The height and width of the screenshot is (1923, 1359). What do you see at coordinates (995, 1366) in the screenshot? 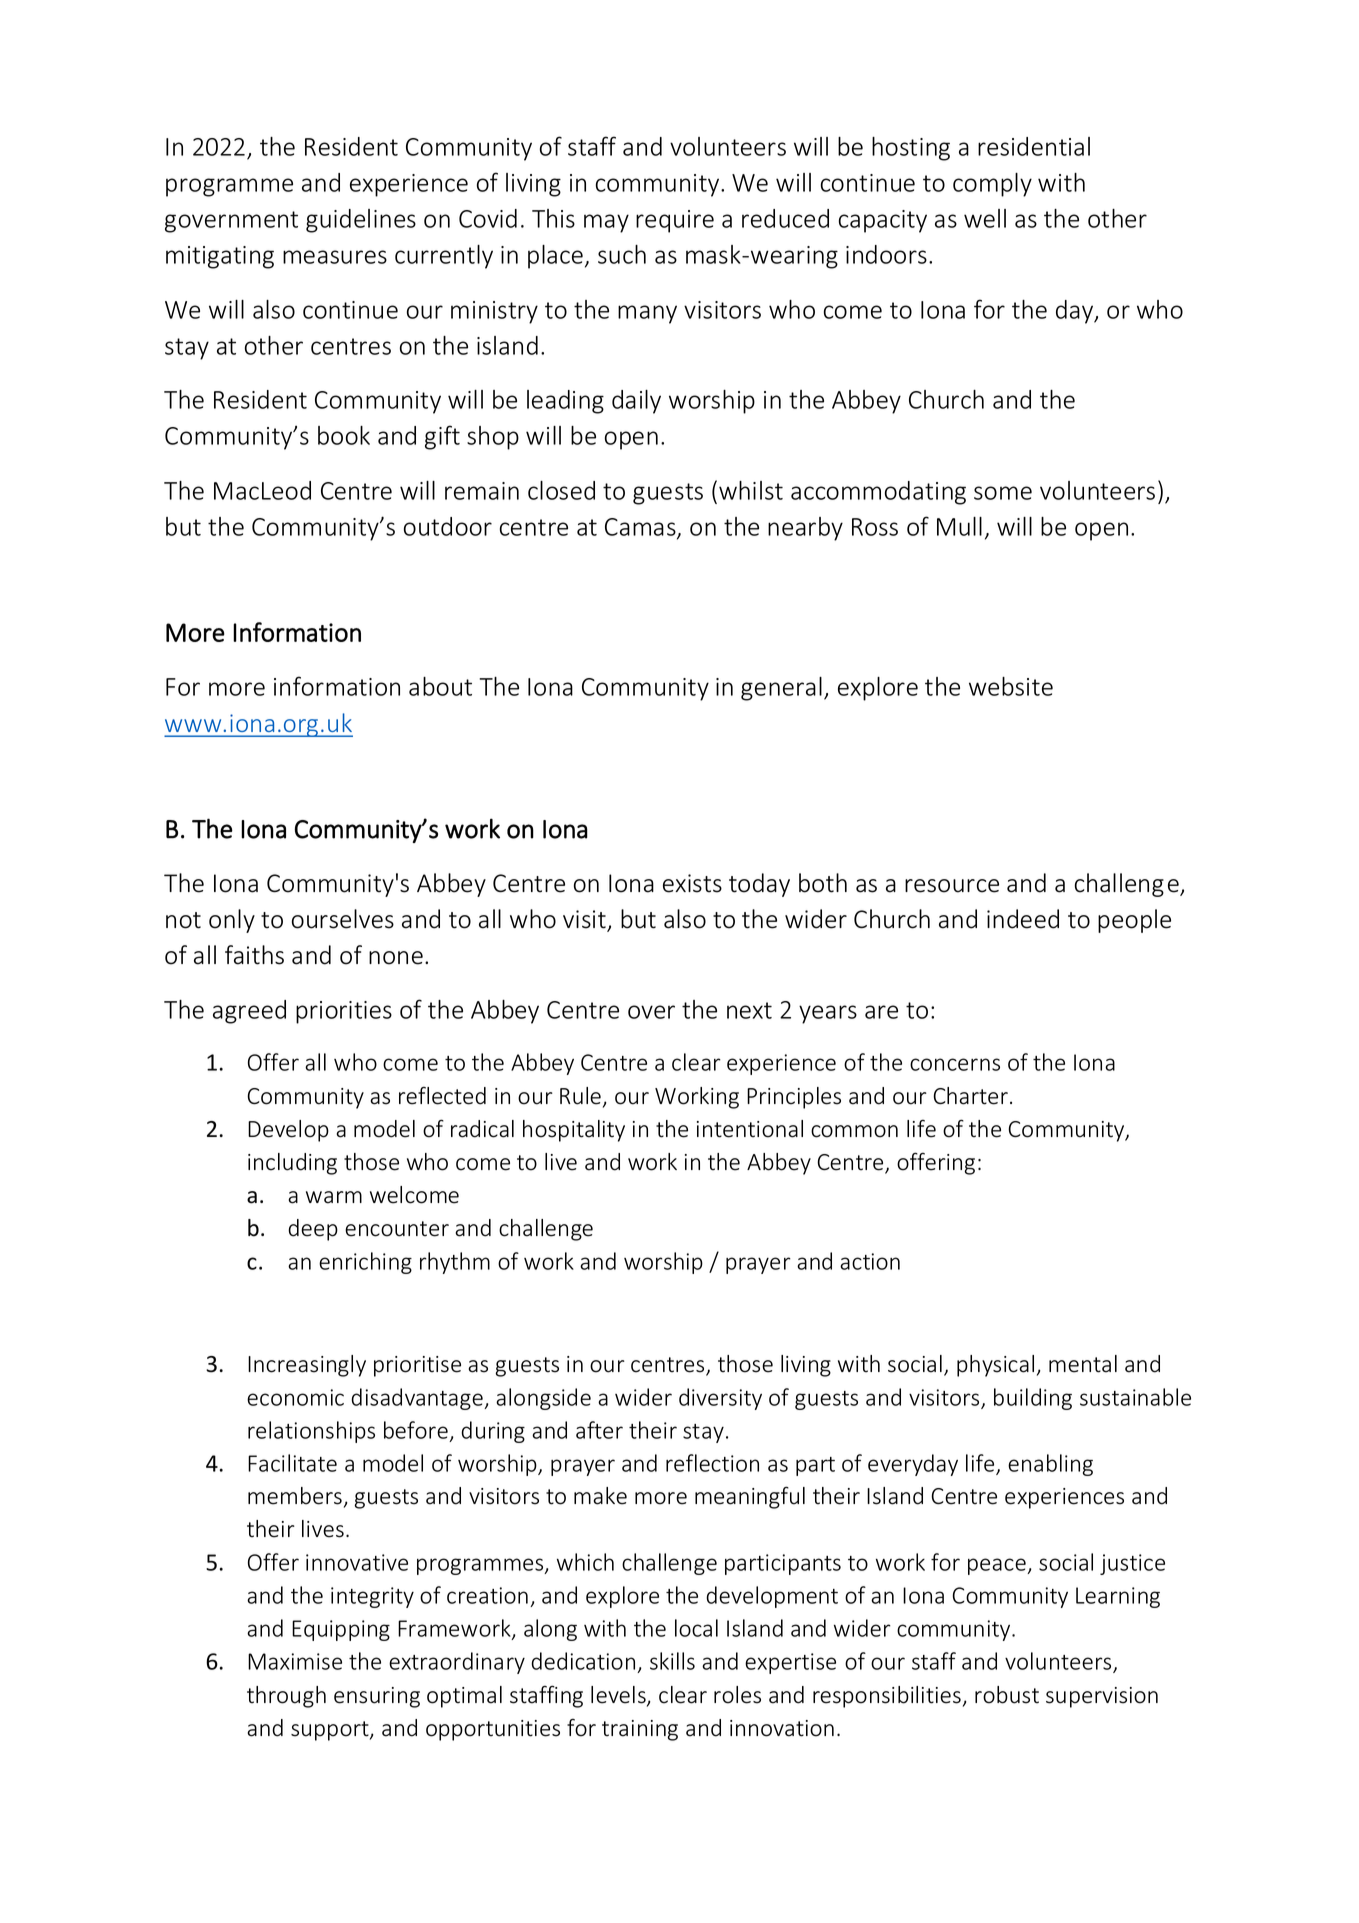
I see `physical` at bounding box center [995, 1366].
